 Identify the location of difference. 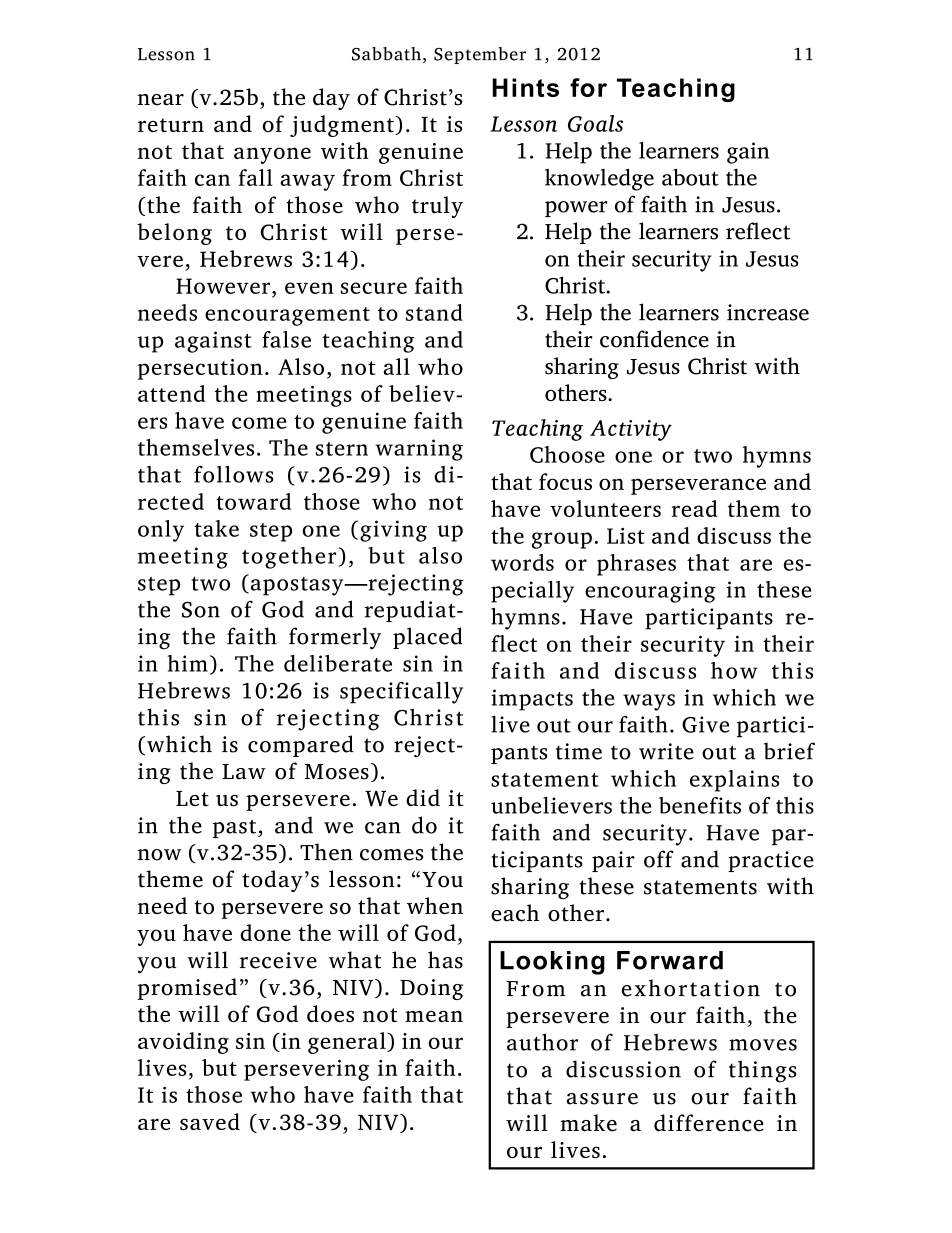
(709, 1123).
